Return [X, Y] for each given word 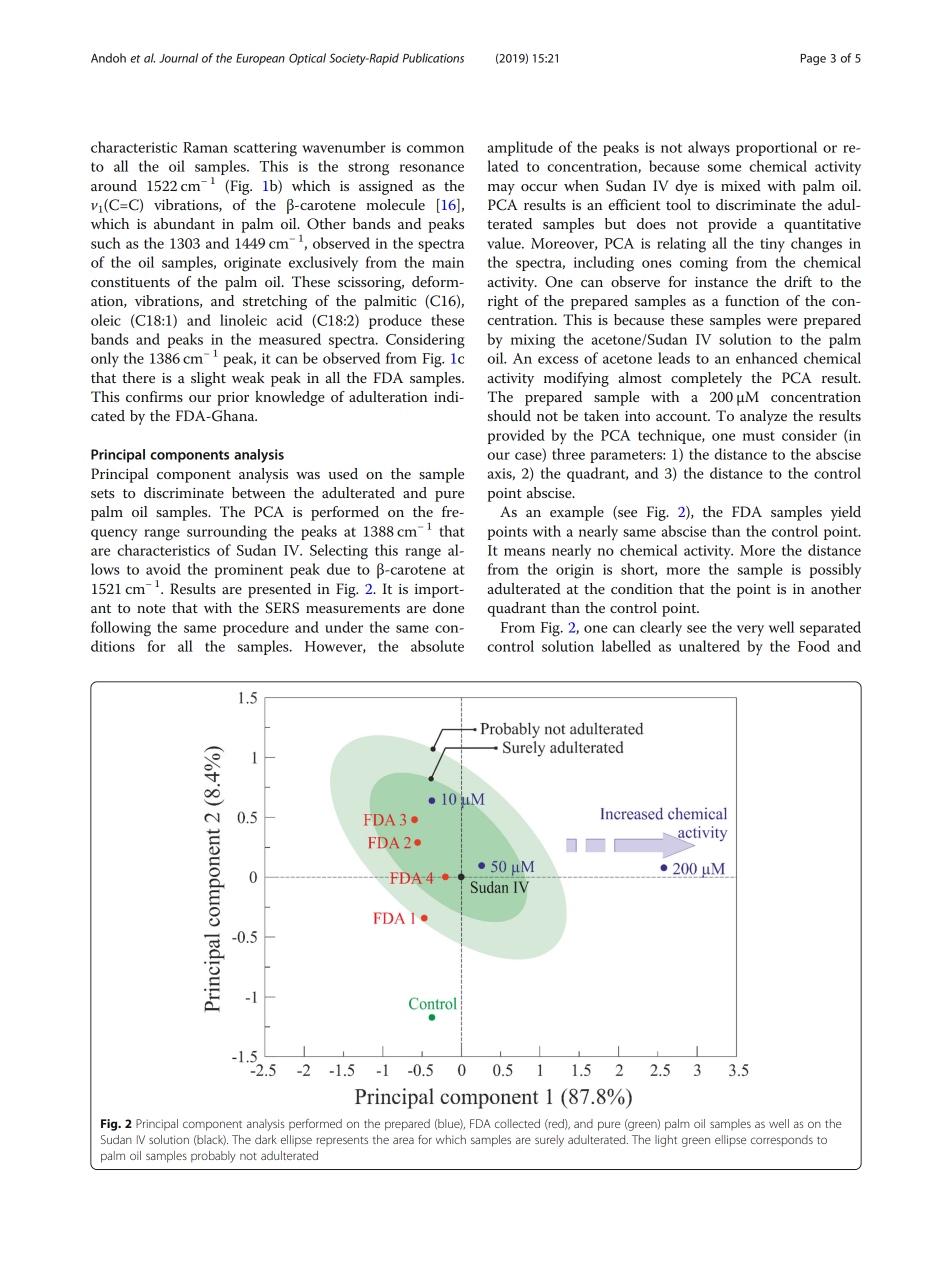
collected [517, 1123]
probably [213, 1157]
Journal [178, 58]
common [435, 149]
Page [813, 59]
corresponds [782, 1141]
